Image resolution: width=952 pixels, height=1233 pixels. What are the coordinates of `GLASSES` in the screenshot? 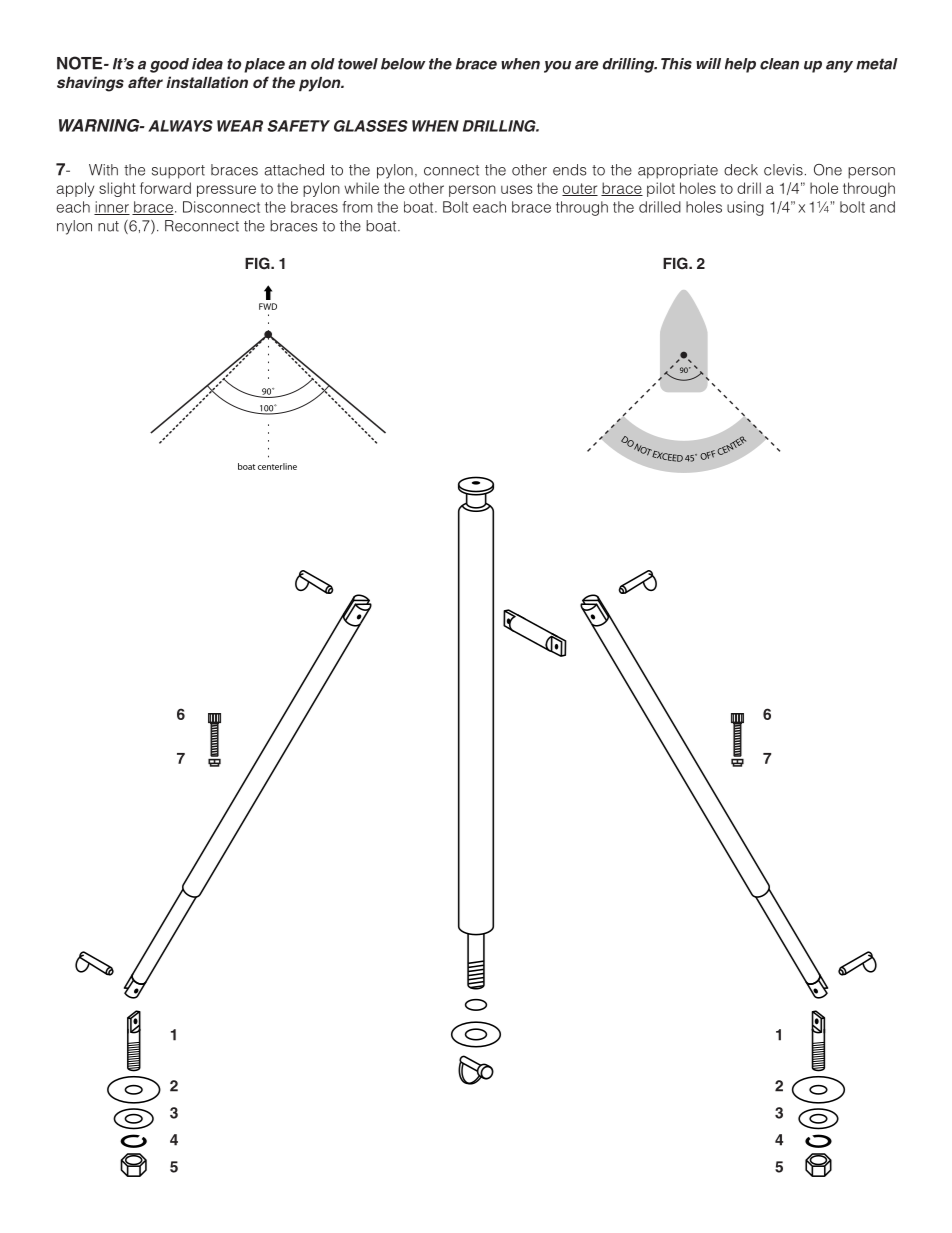 It's located at (371, 126).
